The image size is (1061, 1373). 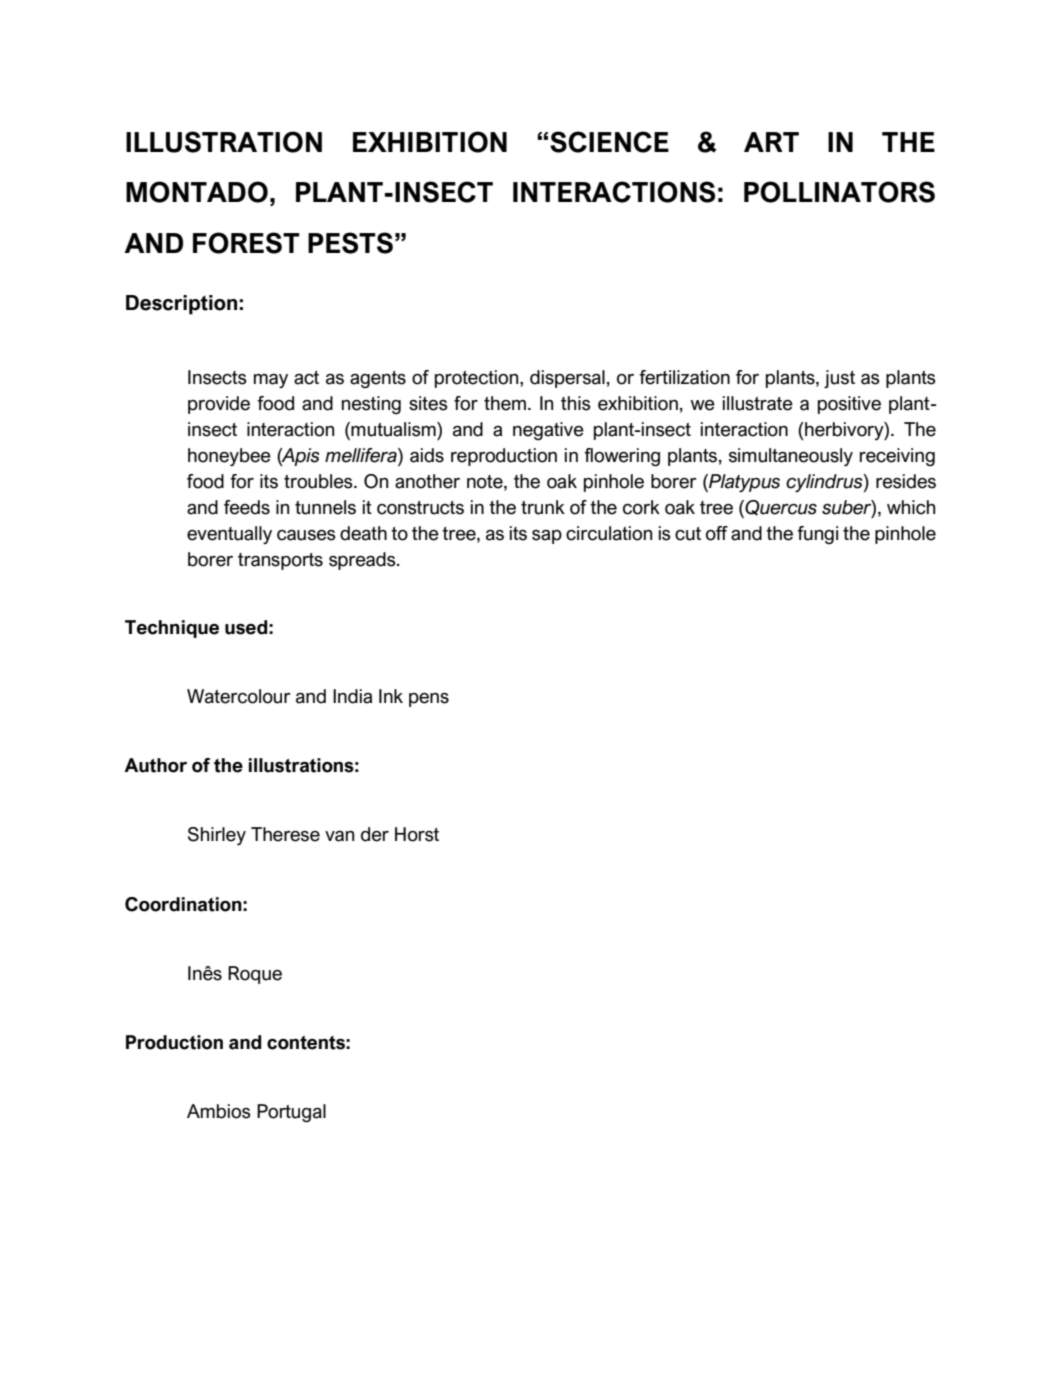 I want to click on FOREST, so click(x=246, y=243).
